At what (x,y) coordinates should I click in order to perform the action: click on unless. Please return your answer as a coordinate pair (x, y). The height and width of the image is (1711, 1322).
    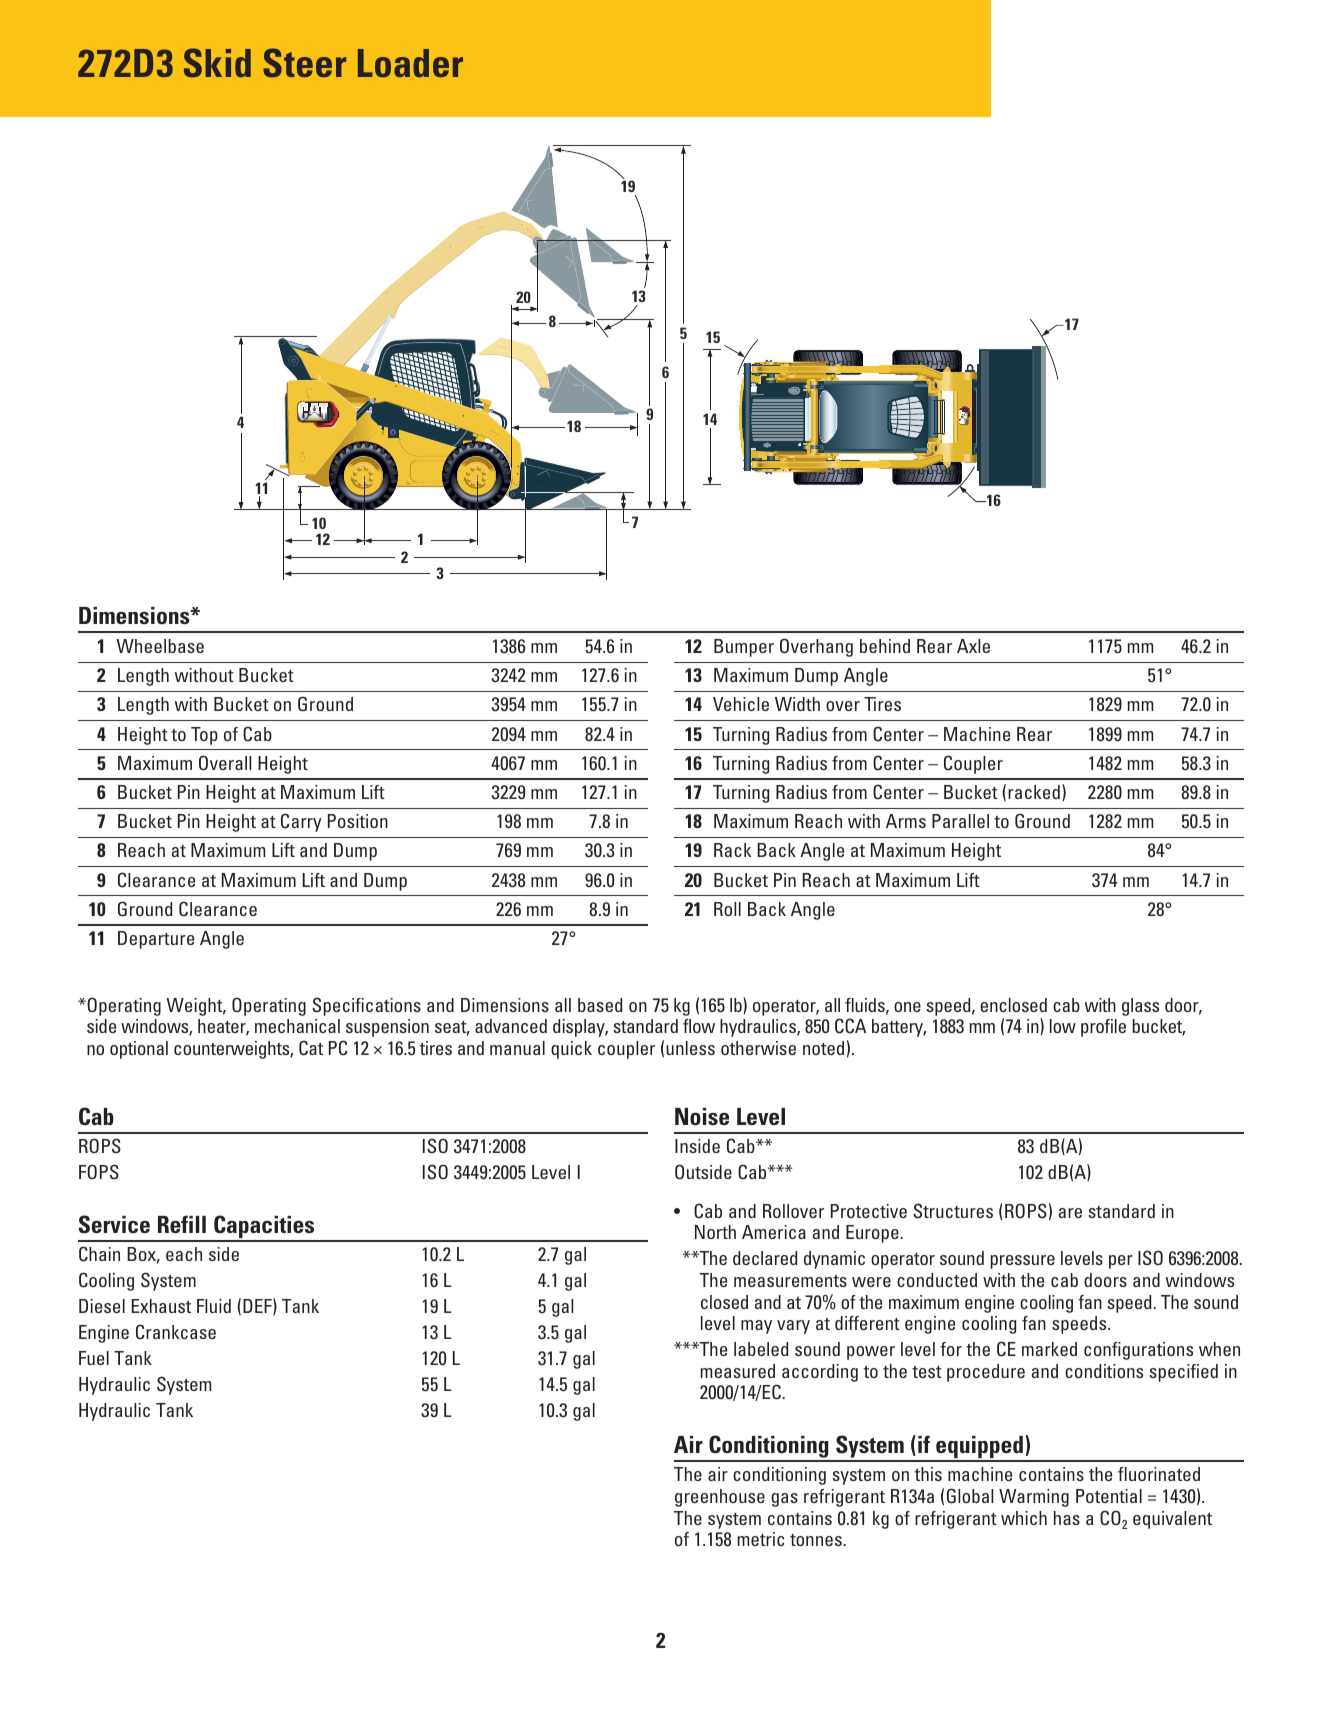
    Looking at the image, I should click on (690, 1048).
